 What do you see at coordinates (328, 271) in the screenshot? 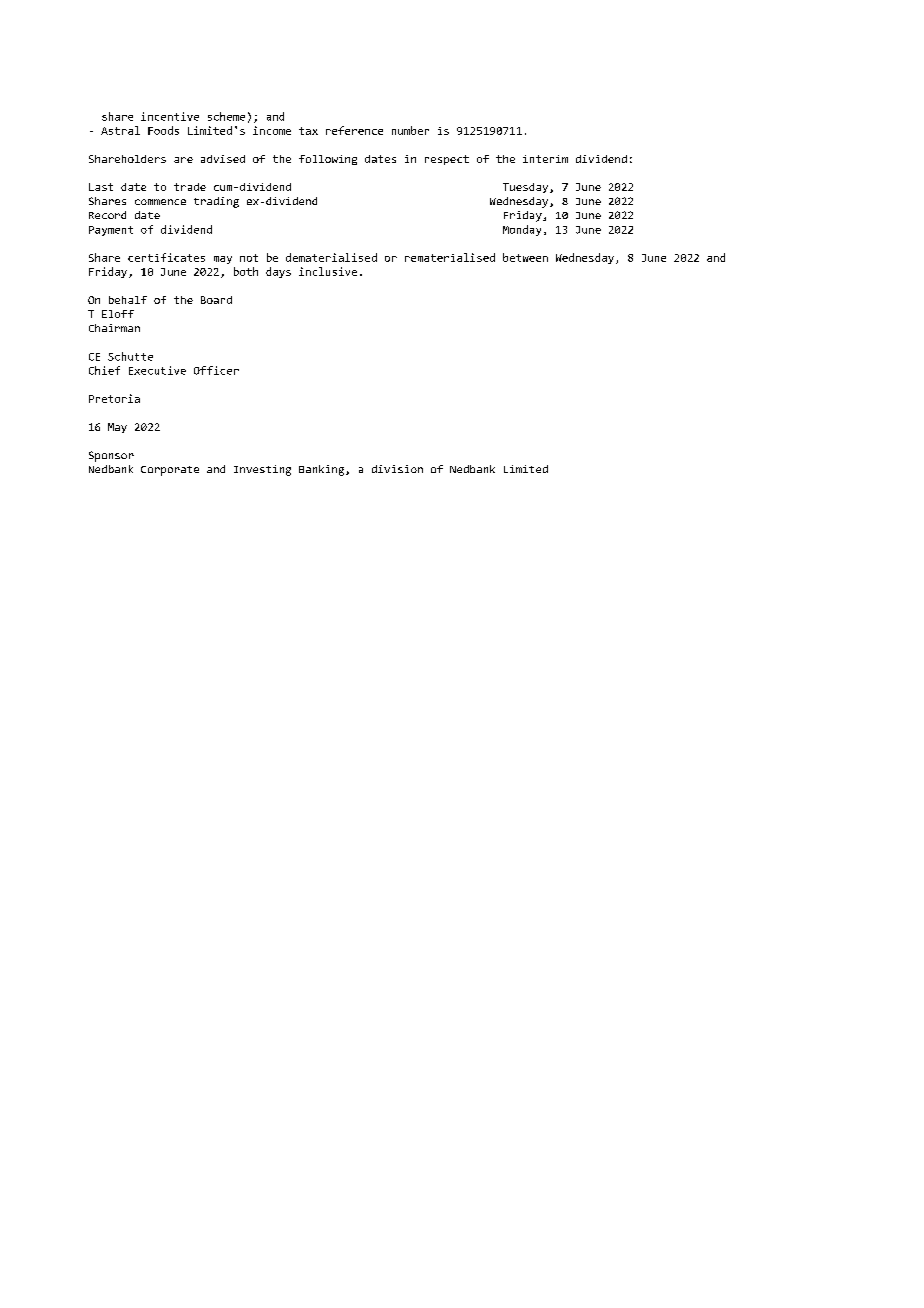
I see `inclusive` at bounding box center [328, 271].
